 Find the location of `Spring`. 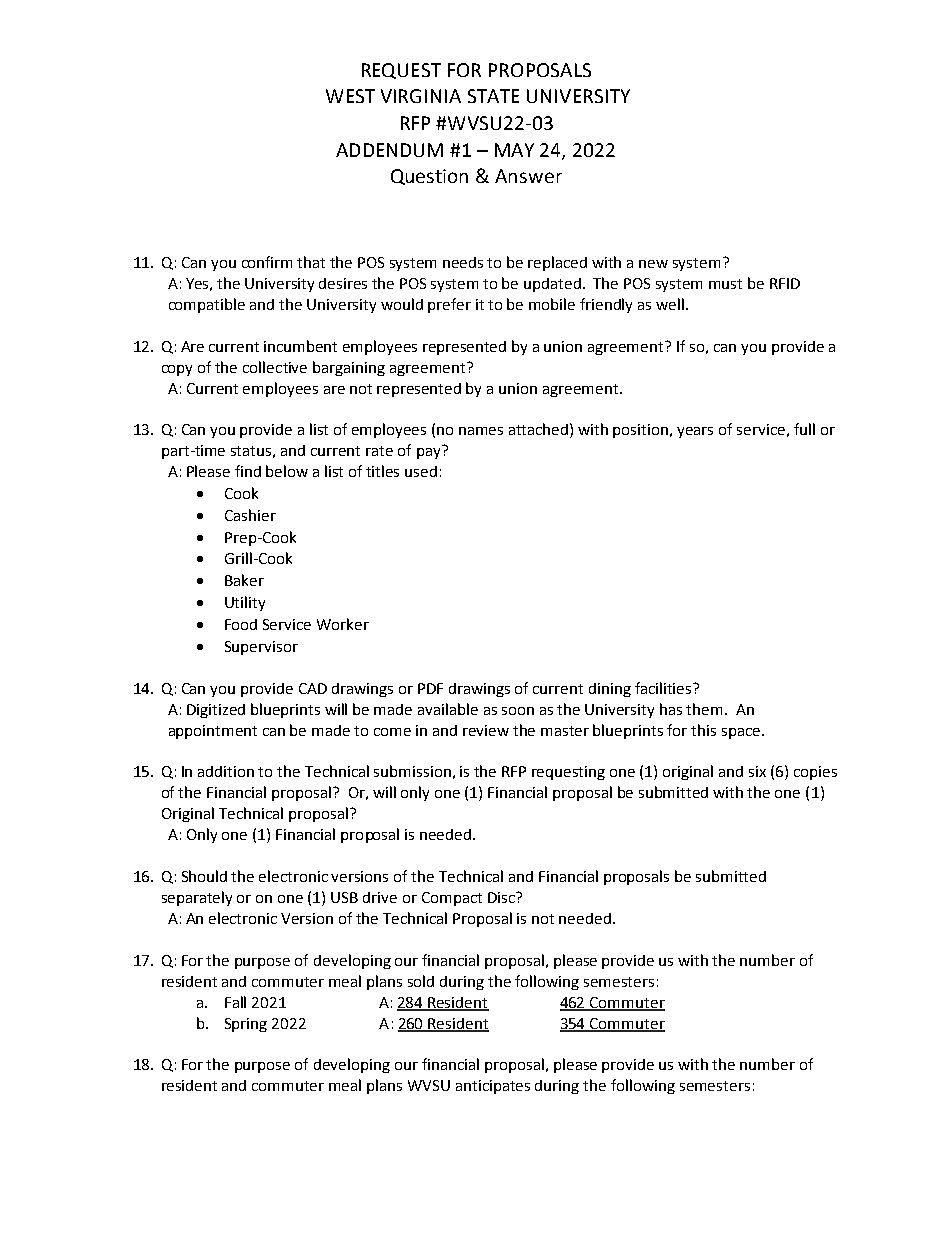

Spring is located at coordinates (246, 1025).
